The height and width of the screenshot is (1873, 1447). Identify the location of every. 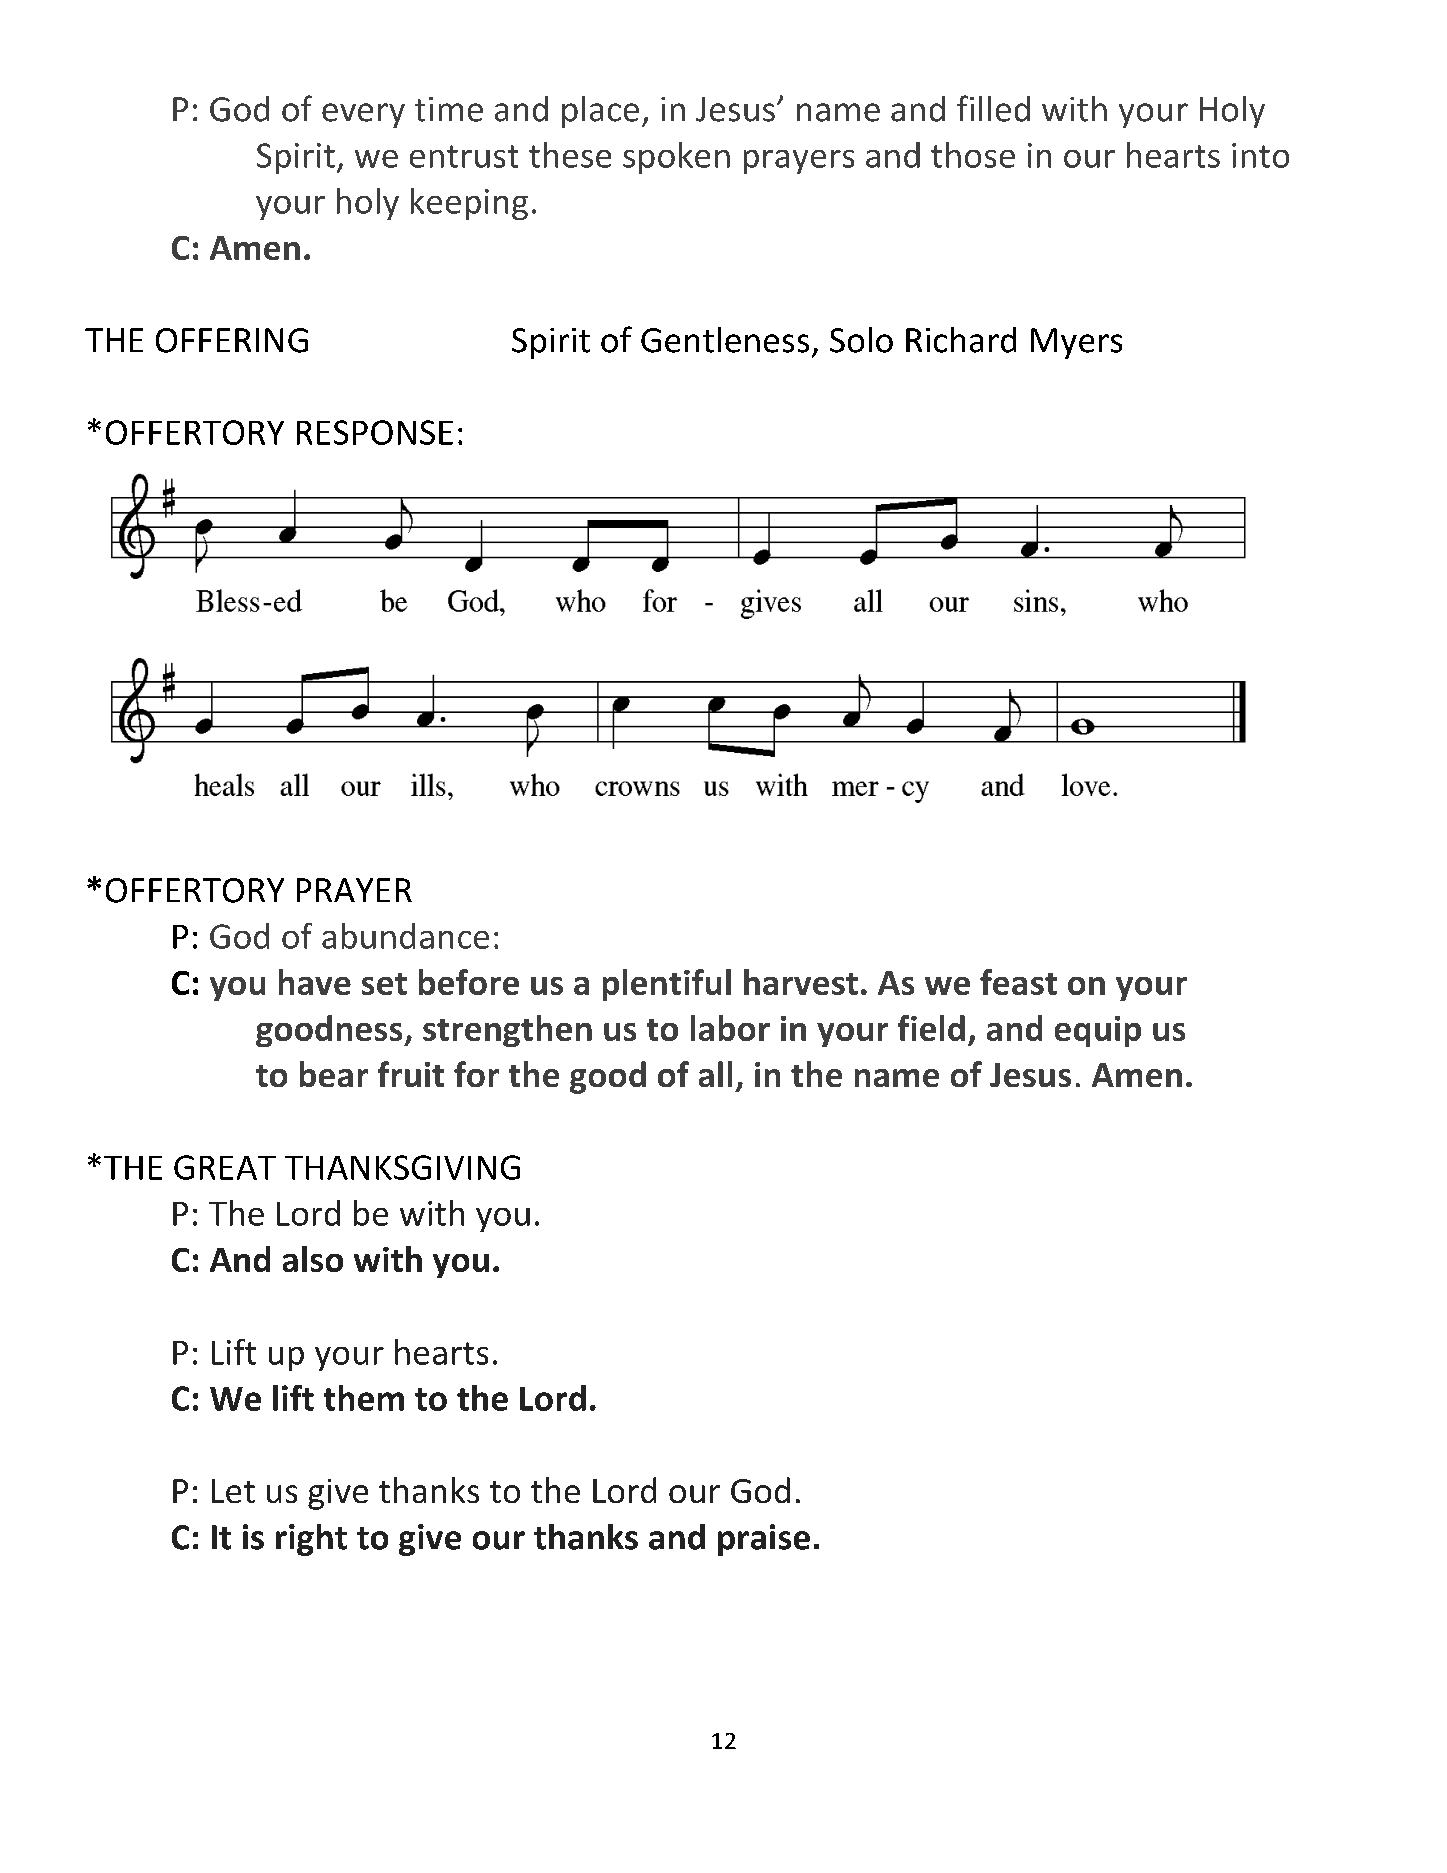
(363, 115).
